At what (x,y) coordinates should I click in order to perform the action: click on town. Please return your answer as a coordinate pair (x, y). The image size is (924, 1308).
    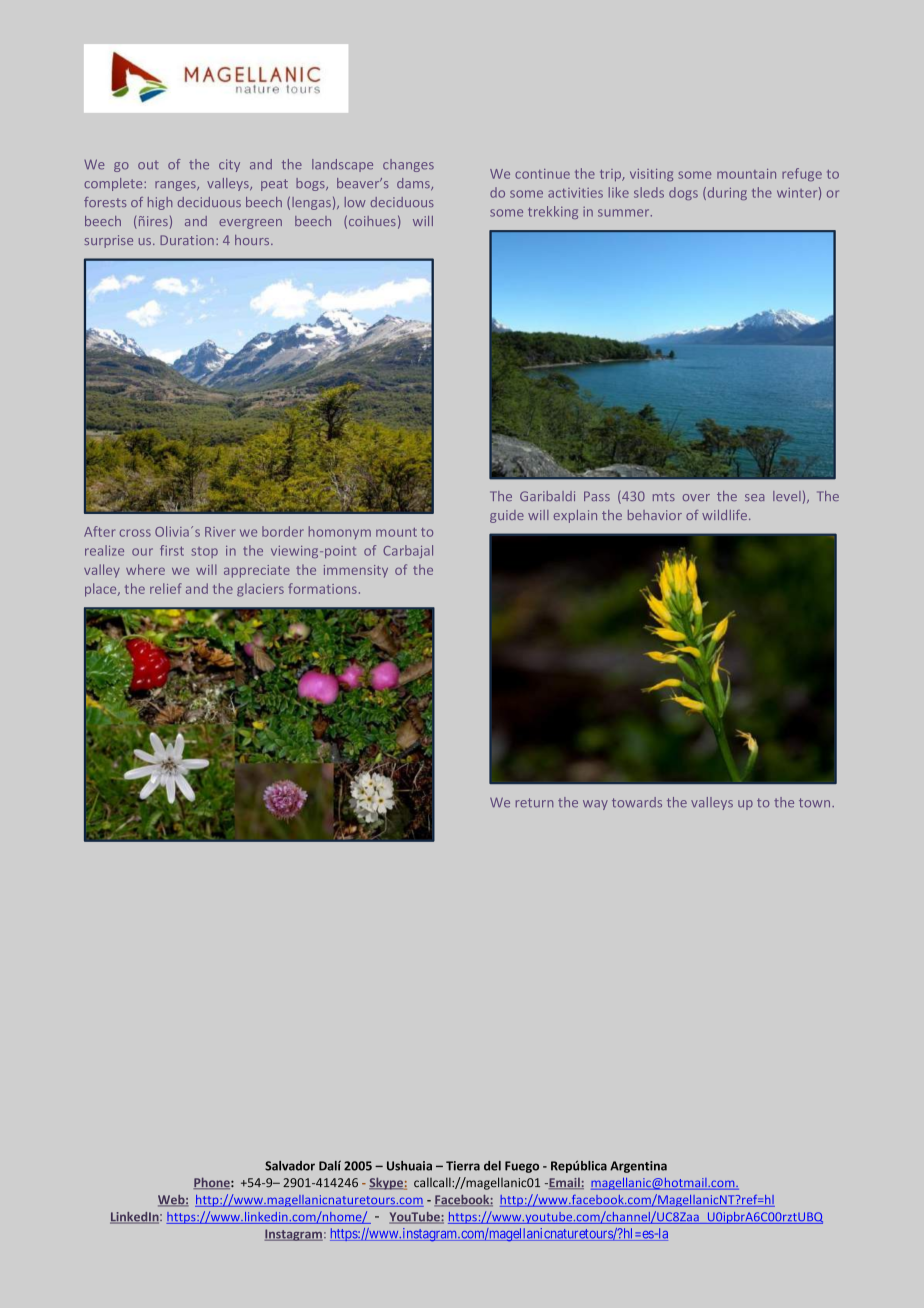
    Looking at the image, I should click on (816, 803).
